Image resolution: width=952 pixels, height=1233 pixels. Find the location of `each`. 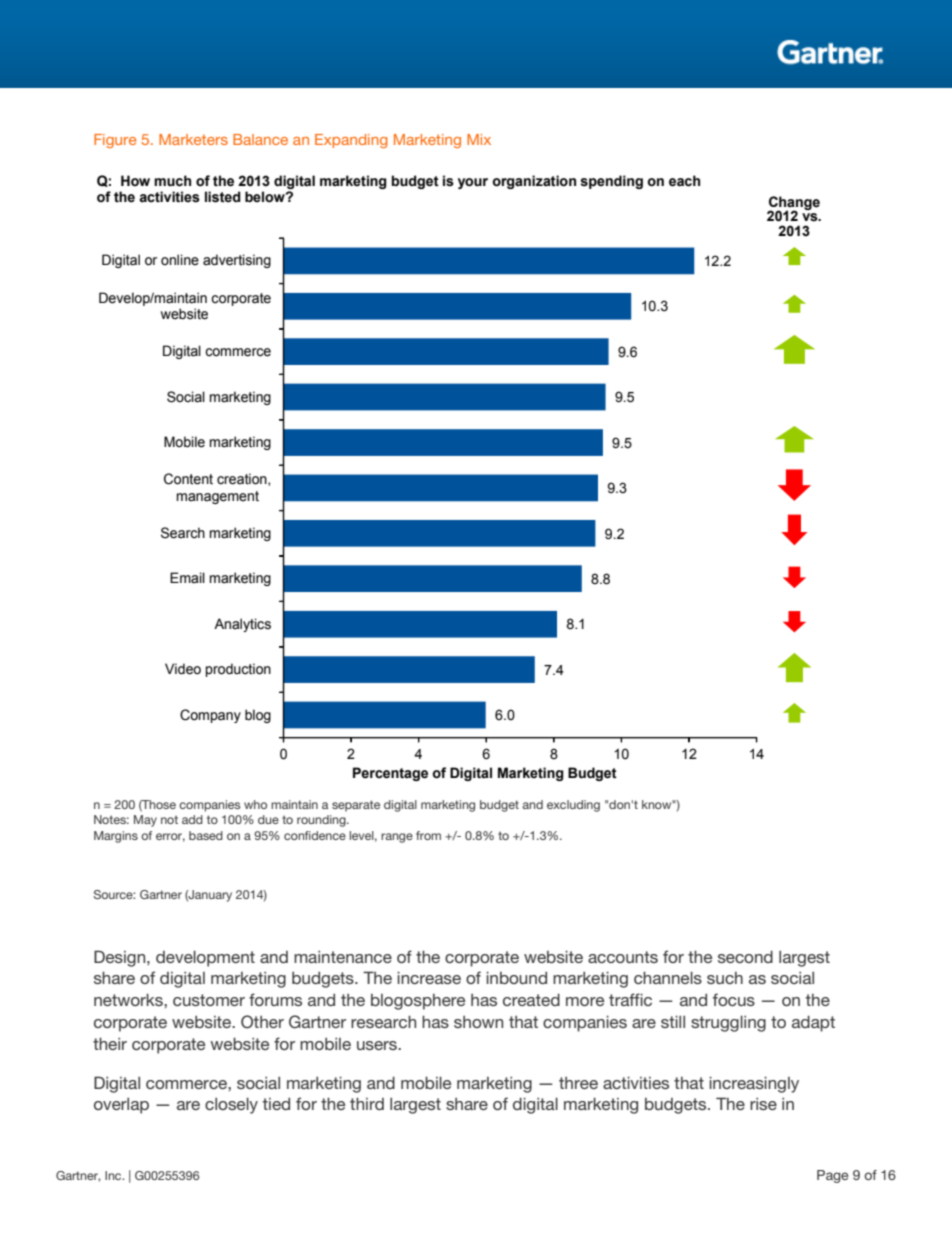

each is located at coordinates (684, 181).
